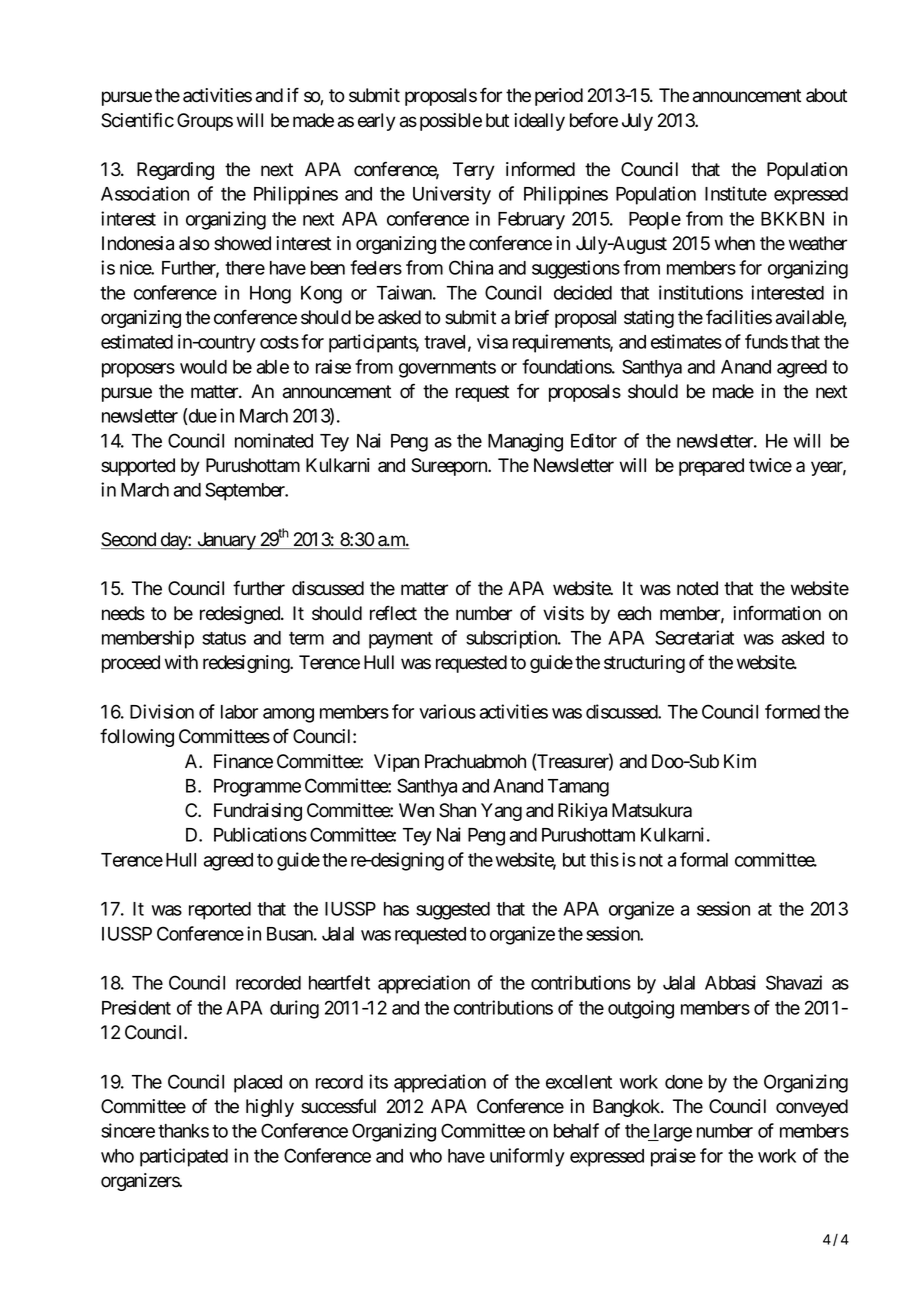  I want to click on possible, so click(451, 122).
